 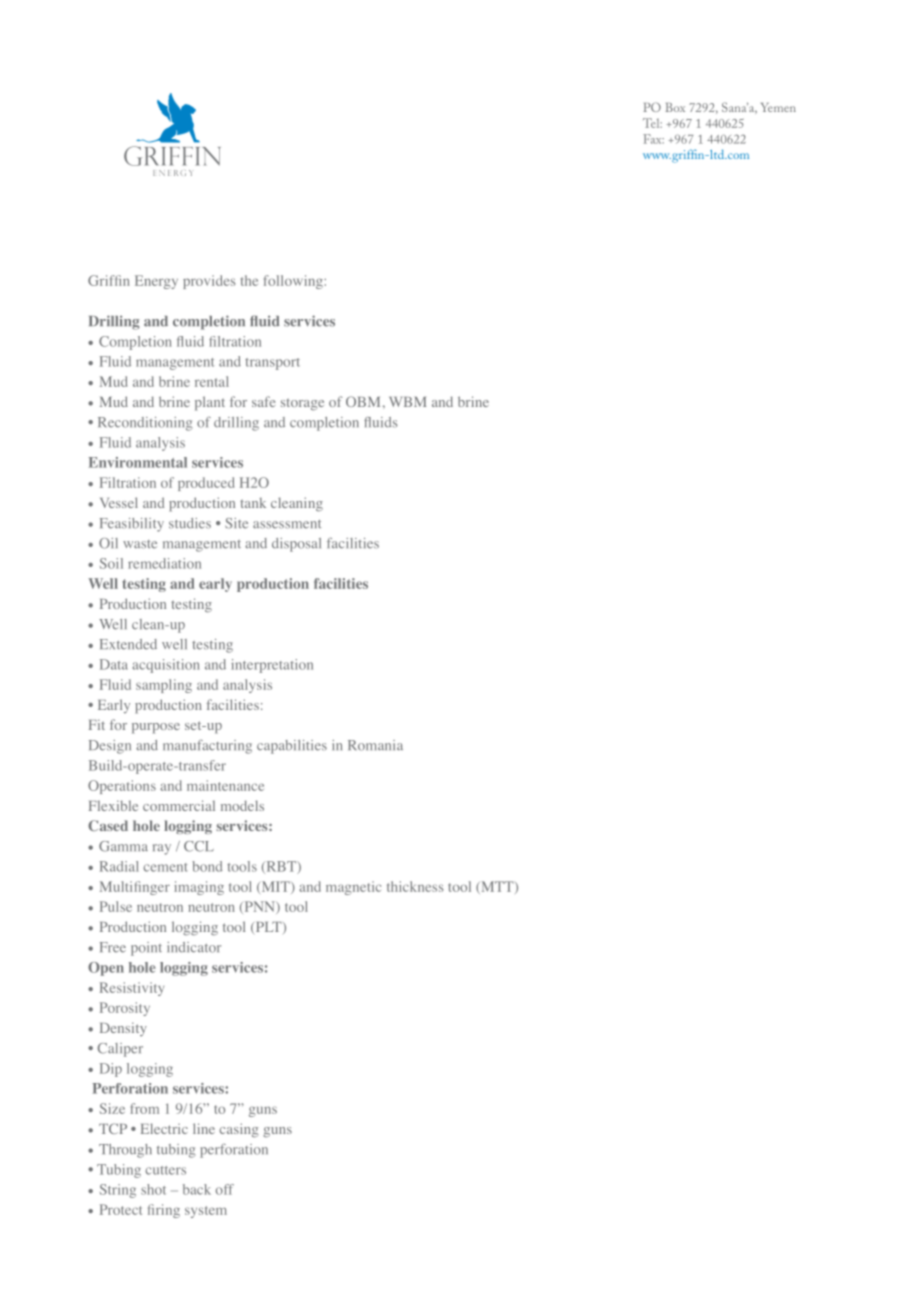 I want to click on Box, so click(x=675, y=107).
